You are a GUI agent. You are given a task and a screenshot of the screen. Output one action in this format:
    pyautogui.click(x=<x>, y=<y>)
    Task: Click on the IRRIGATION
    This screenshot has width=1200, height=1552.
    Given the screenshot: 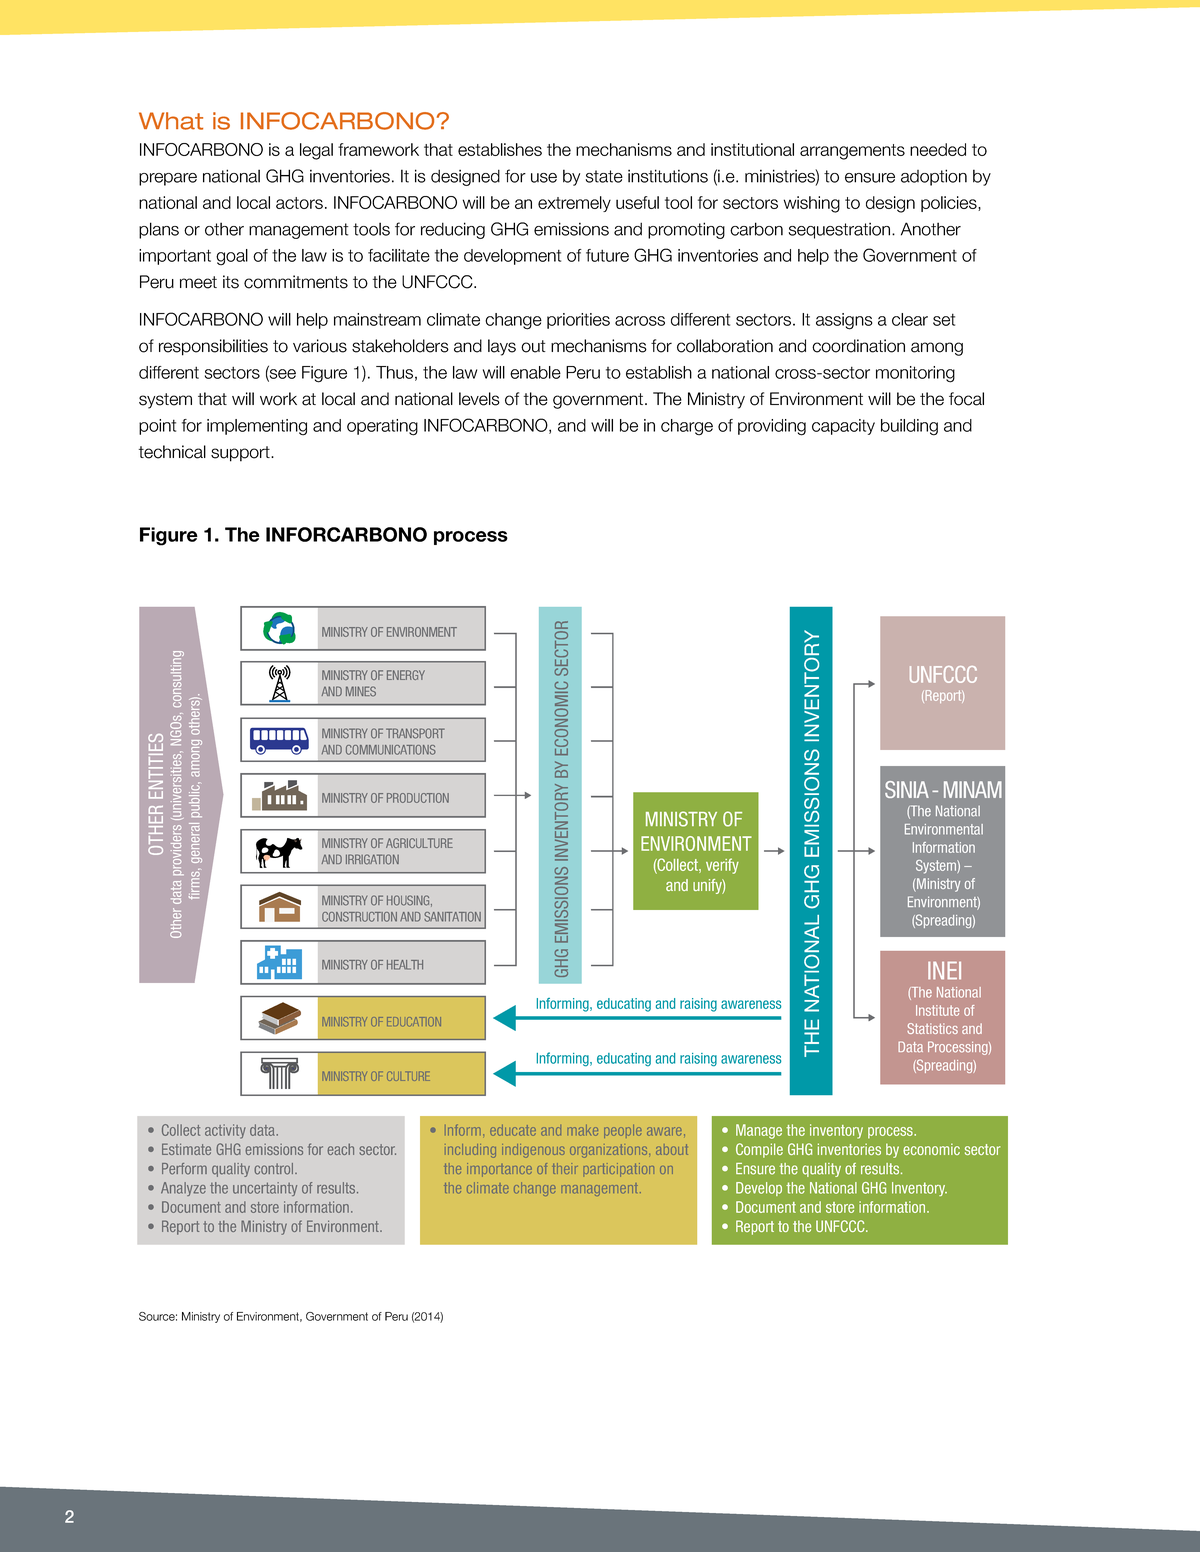 What is the action you would take?
    pyautogui.click(x=372, y=859)
